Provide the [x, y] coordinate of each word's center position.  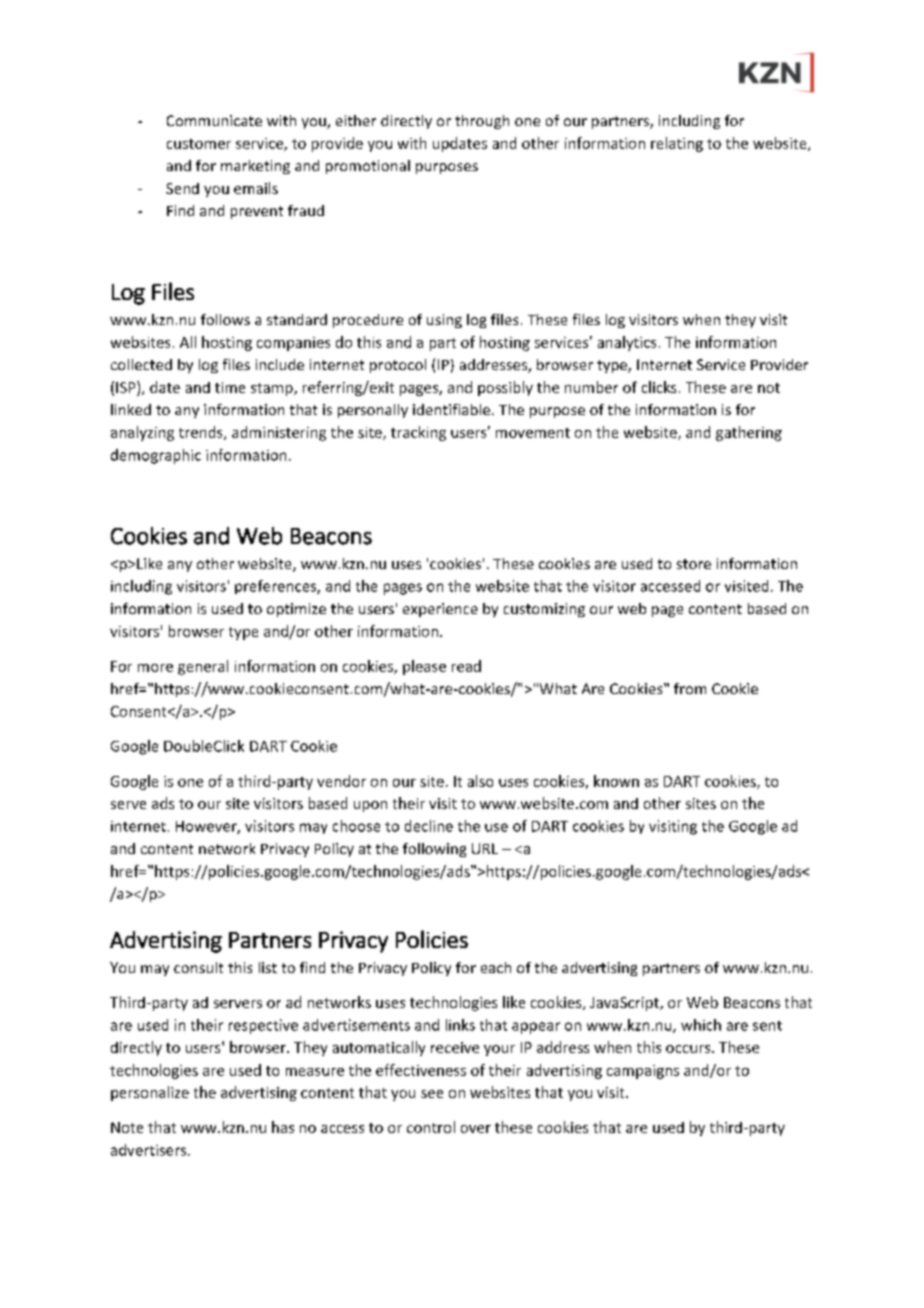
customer [199, 144]
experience [440, 610]
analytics [627, 343]
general [203, 667]
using [444, 321]
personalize [150, 1093]
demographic [156, 456]
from [690, 688]
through [482, 122]
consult [198, 967]
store [694, 564]
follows [225, 319]
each [496, 967]
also [480, 781]
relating [677, 144]
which [701, 1025]
